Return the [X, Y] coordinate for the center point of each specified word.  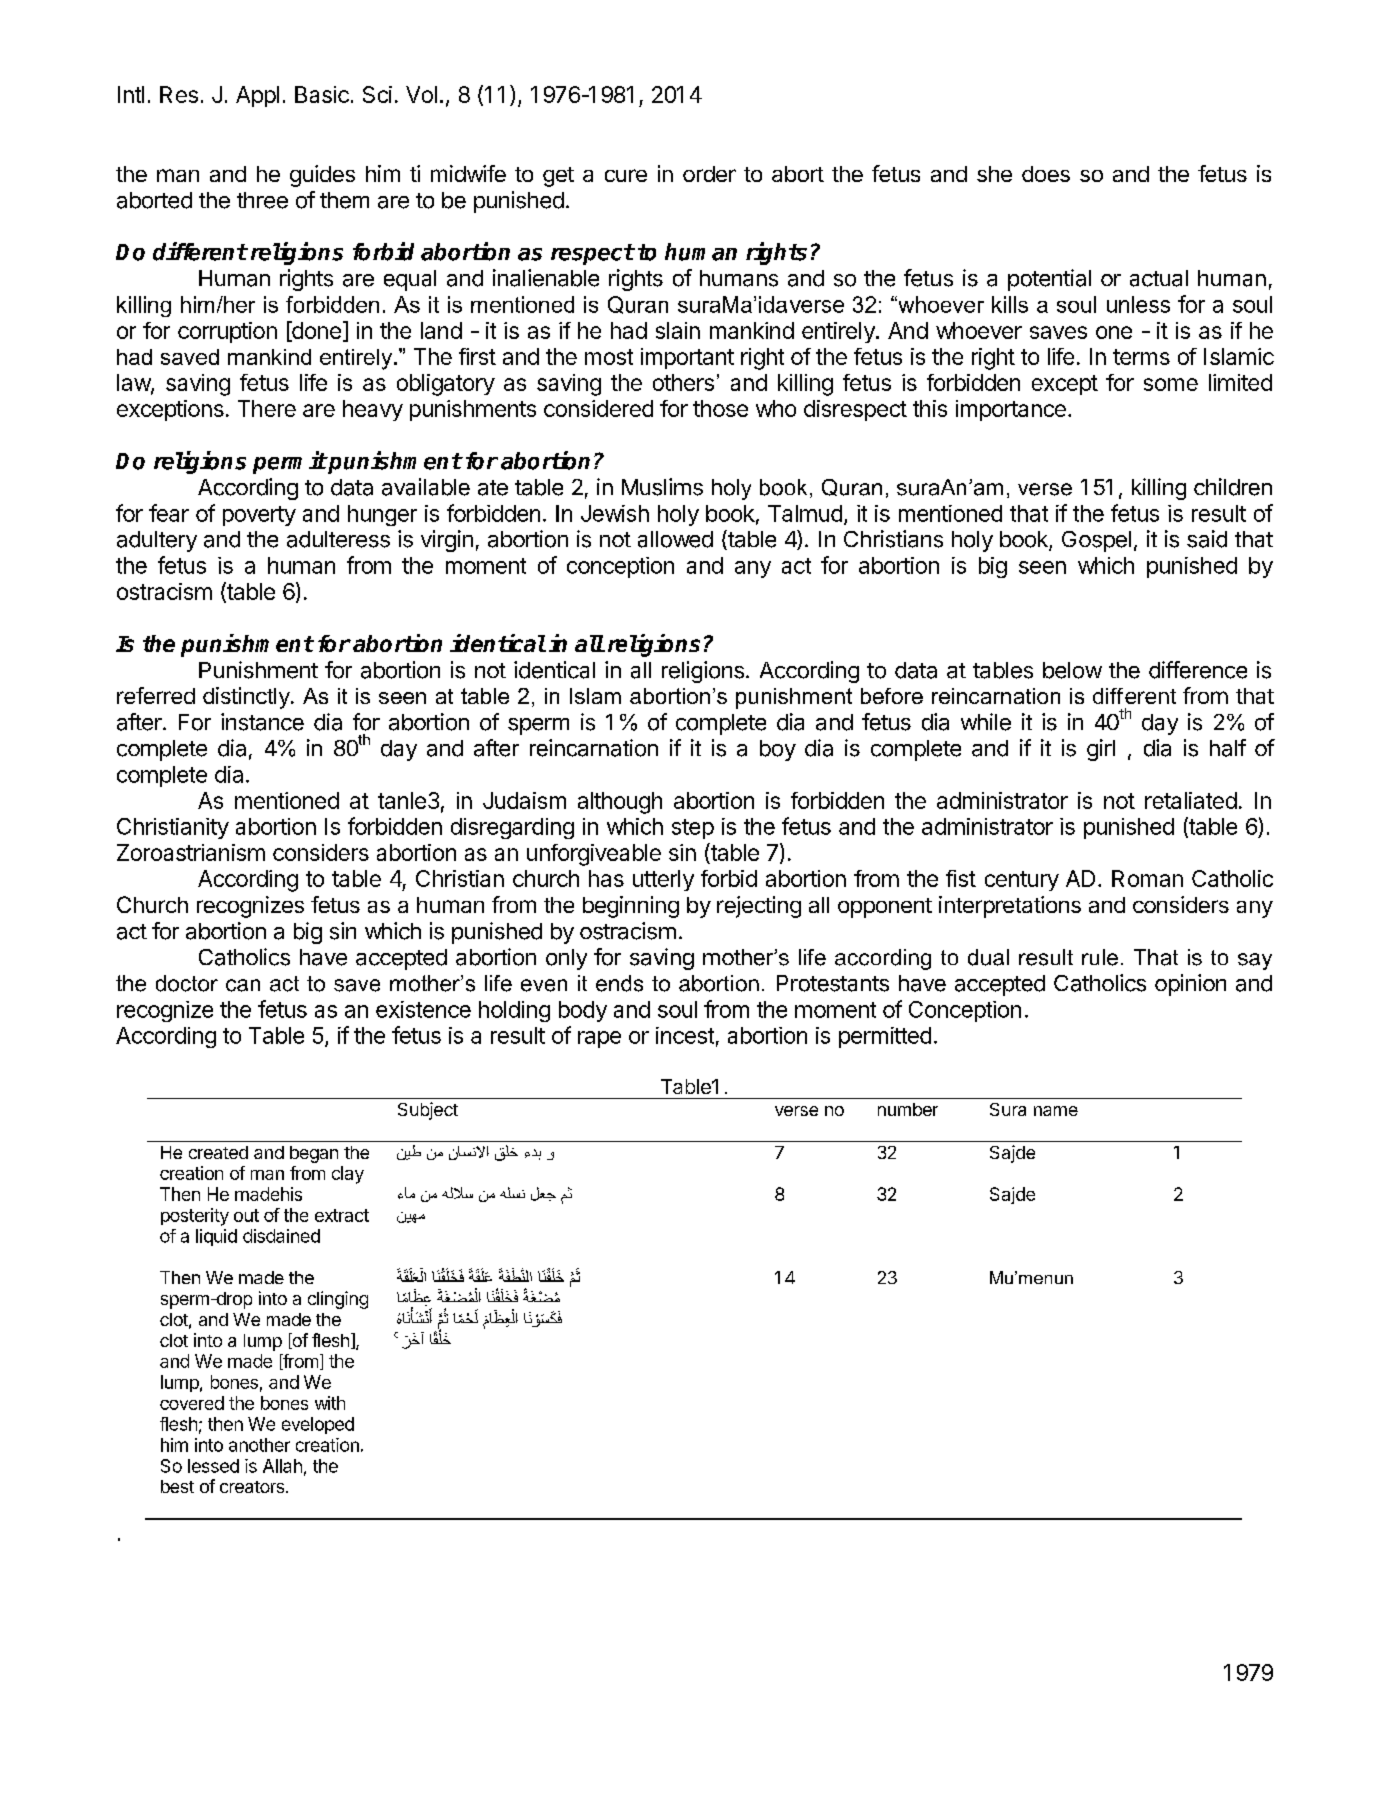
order [709, 174]
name [1056, 1111]
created [218, 1152]
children [1233, 487]
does [1046, 174]
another [259, 1445]
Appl [257, 96]
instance [262, 722]
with [330, 1403]
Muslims [662, 487]
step [693, 829]
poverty [259, 516]
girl [1101, 750]
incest [685, 1035]
